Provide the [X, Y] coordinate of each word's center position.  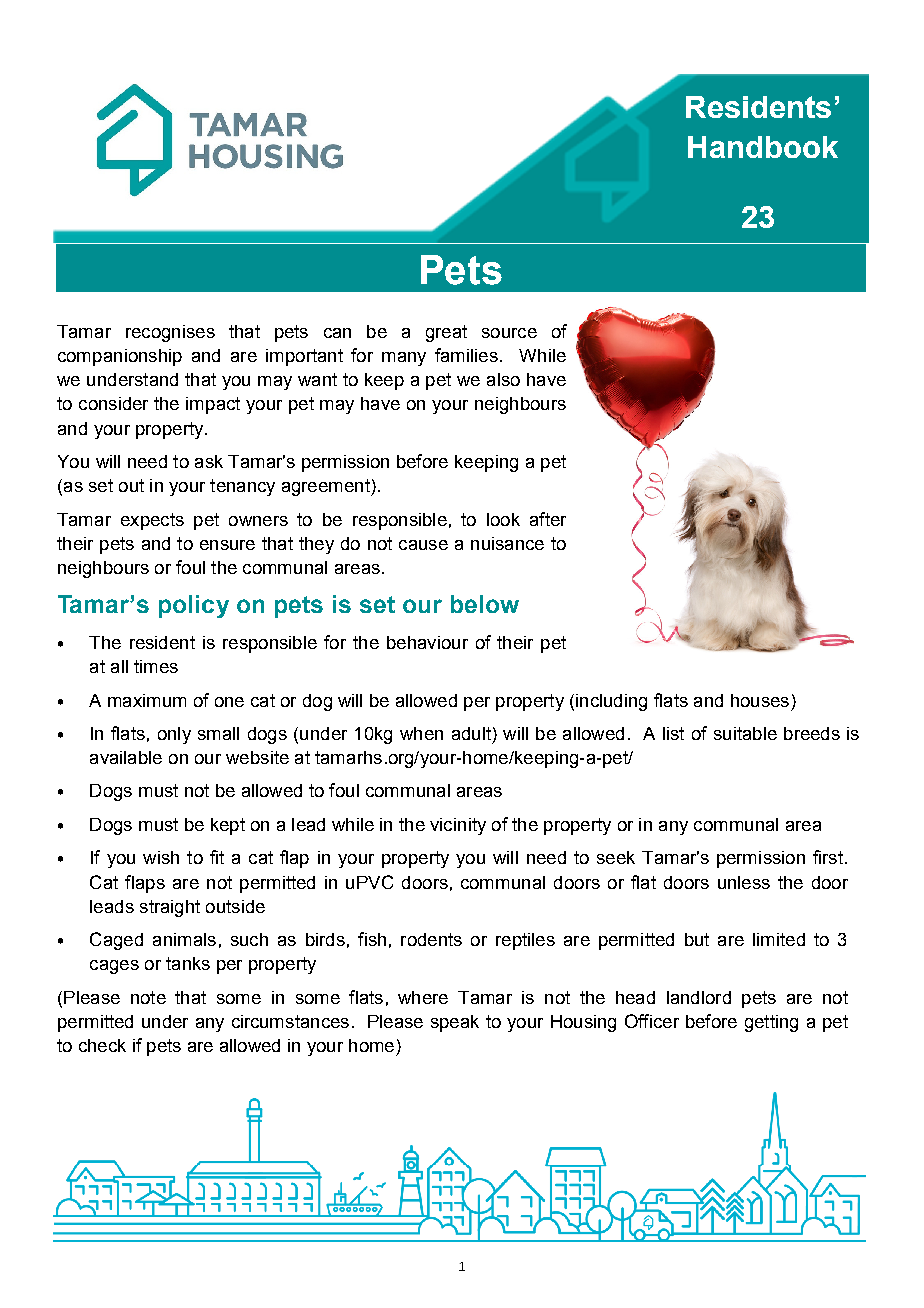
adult [471, 733]
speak [455, 1023]
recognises [170, 333]
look [503, 519]
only [174, 735]
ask [209, 461]
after [548, 519]
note [148, 997]
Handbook [763, 147]
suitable [745, 733]
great [446, 333]
